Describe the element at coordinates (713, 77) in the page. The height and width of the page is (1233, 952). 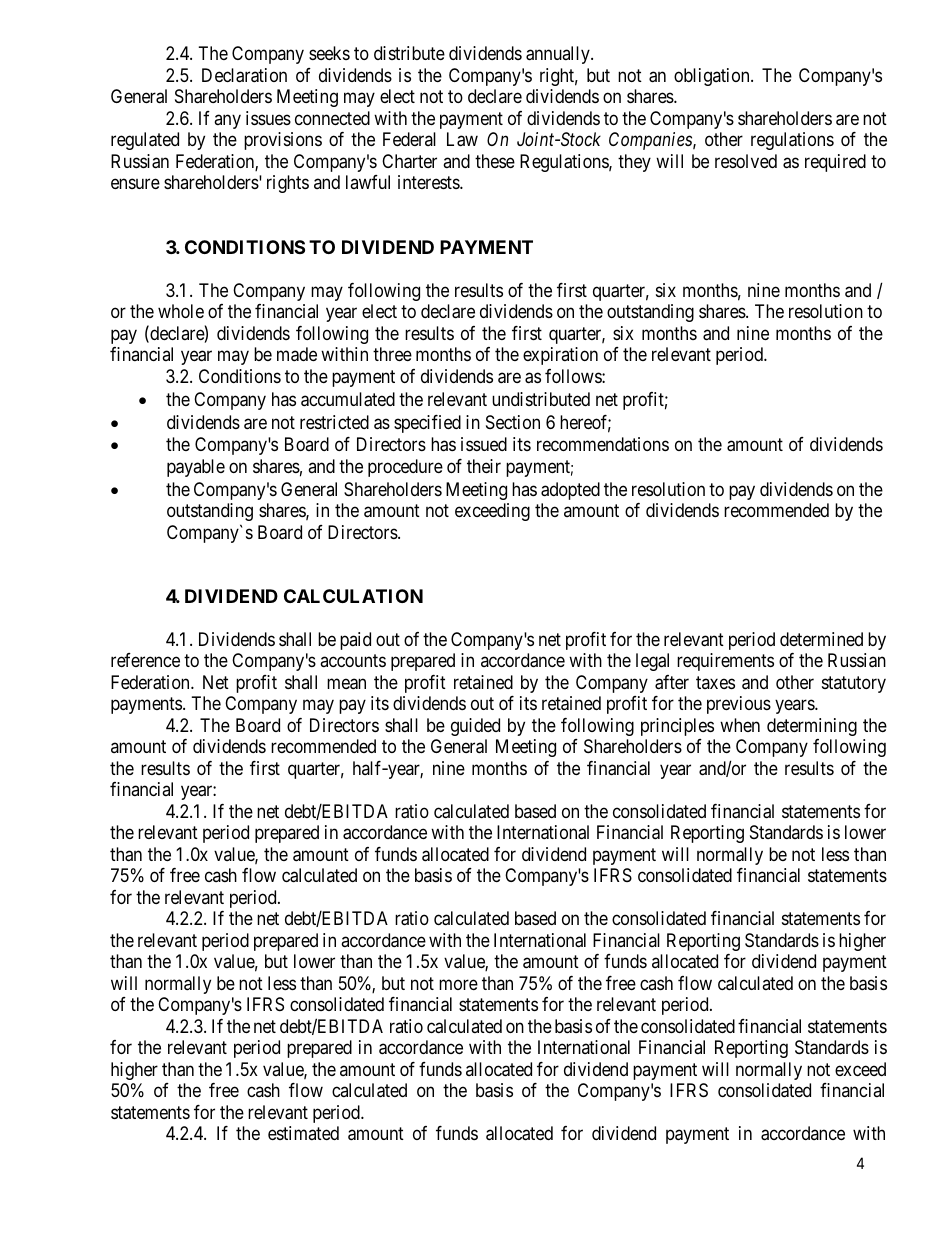
I see `obligation` at that location.
